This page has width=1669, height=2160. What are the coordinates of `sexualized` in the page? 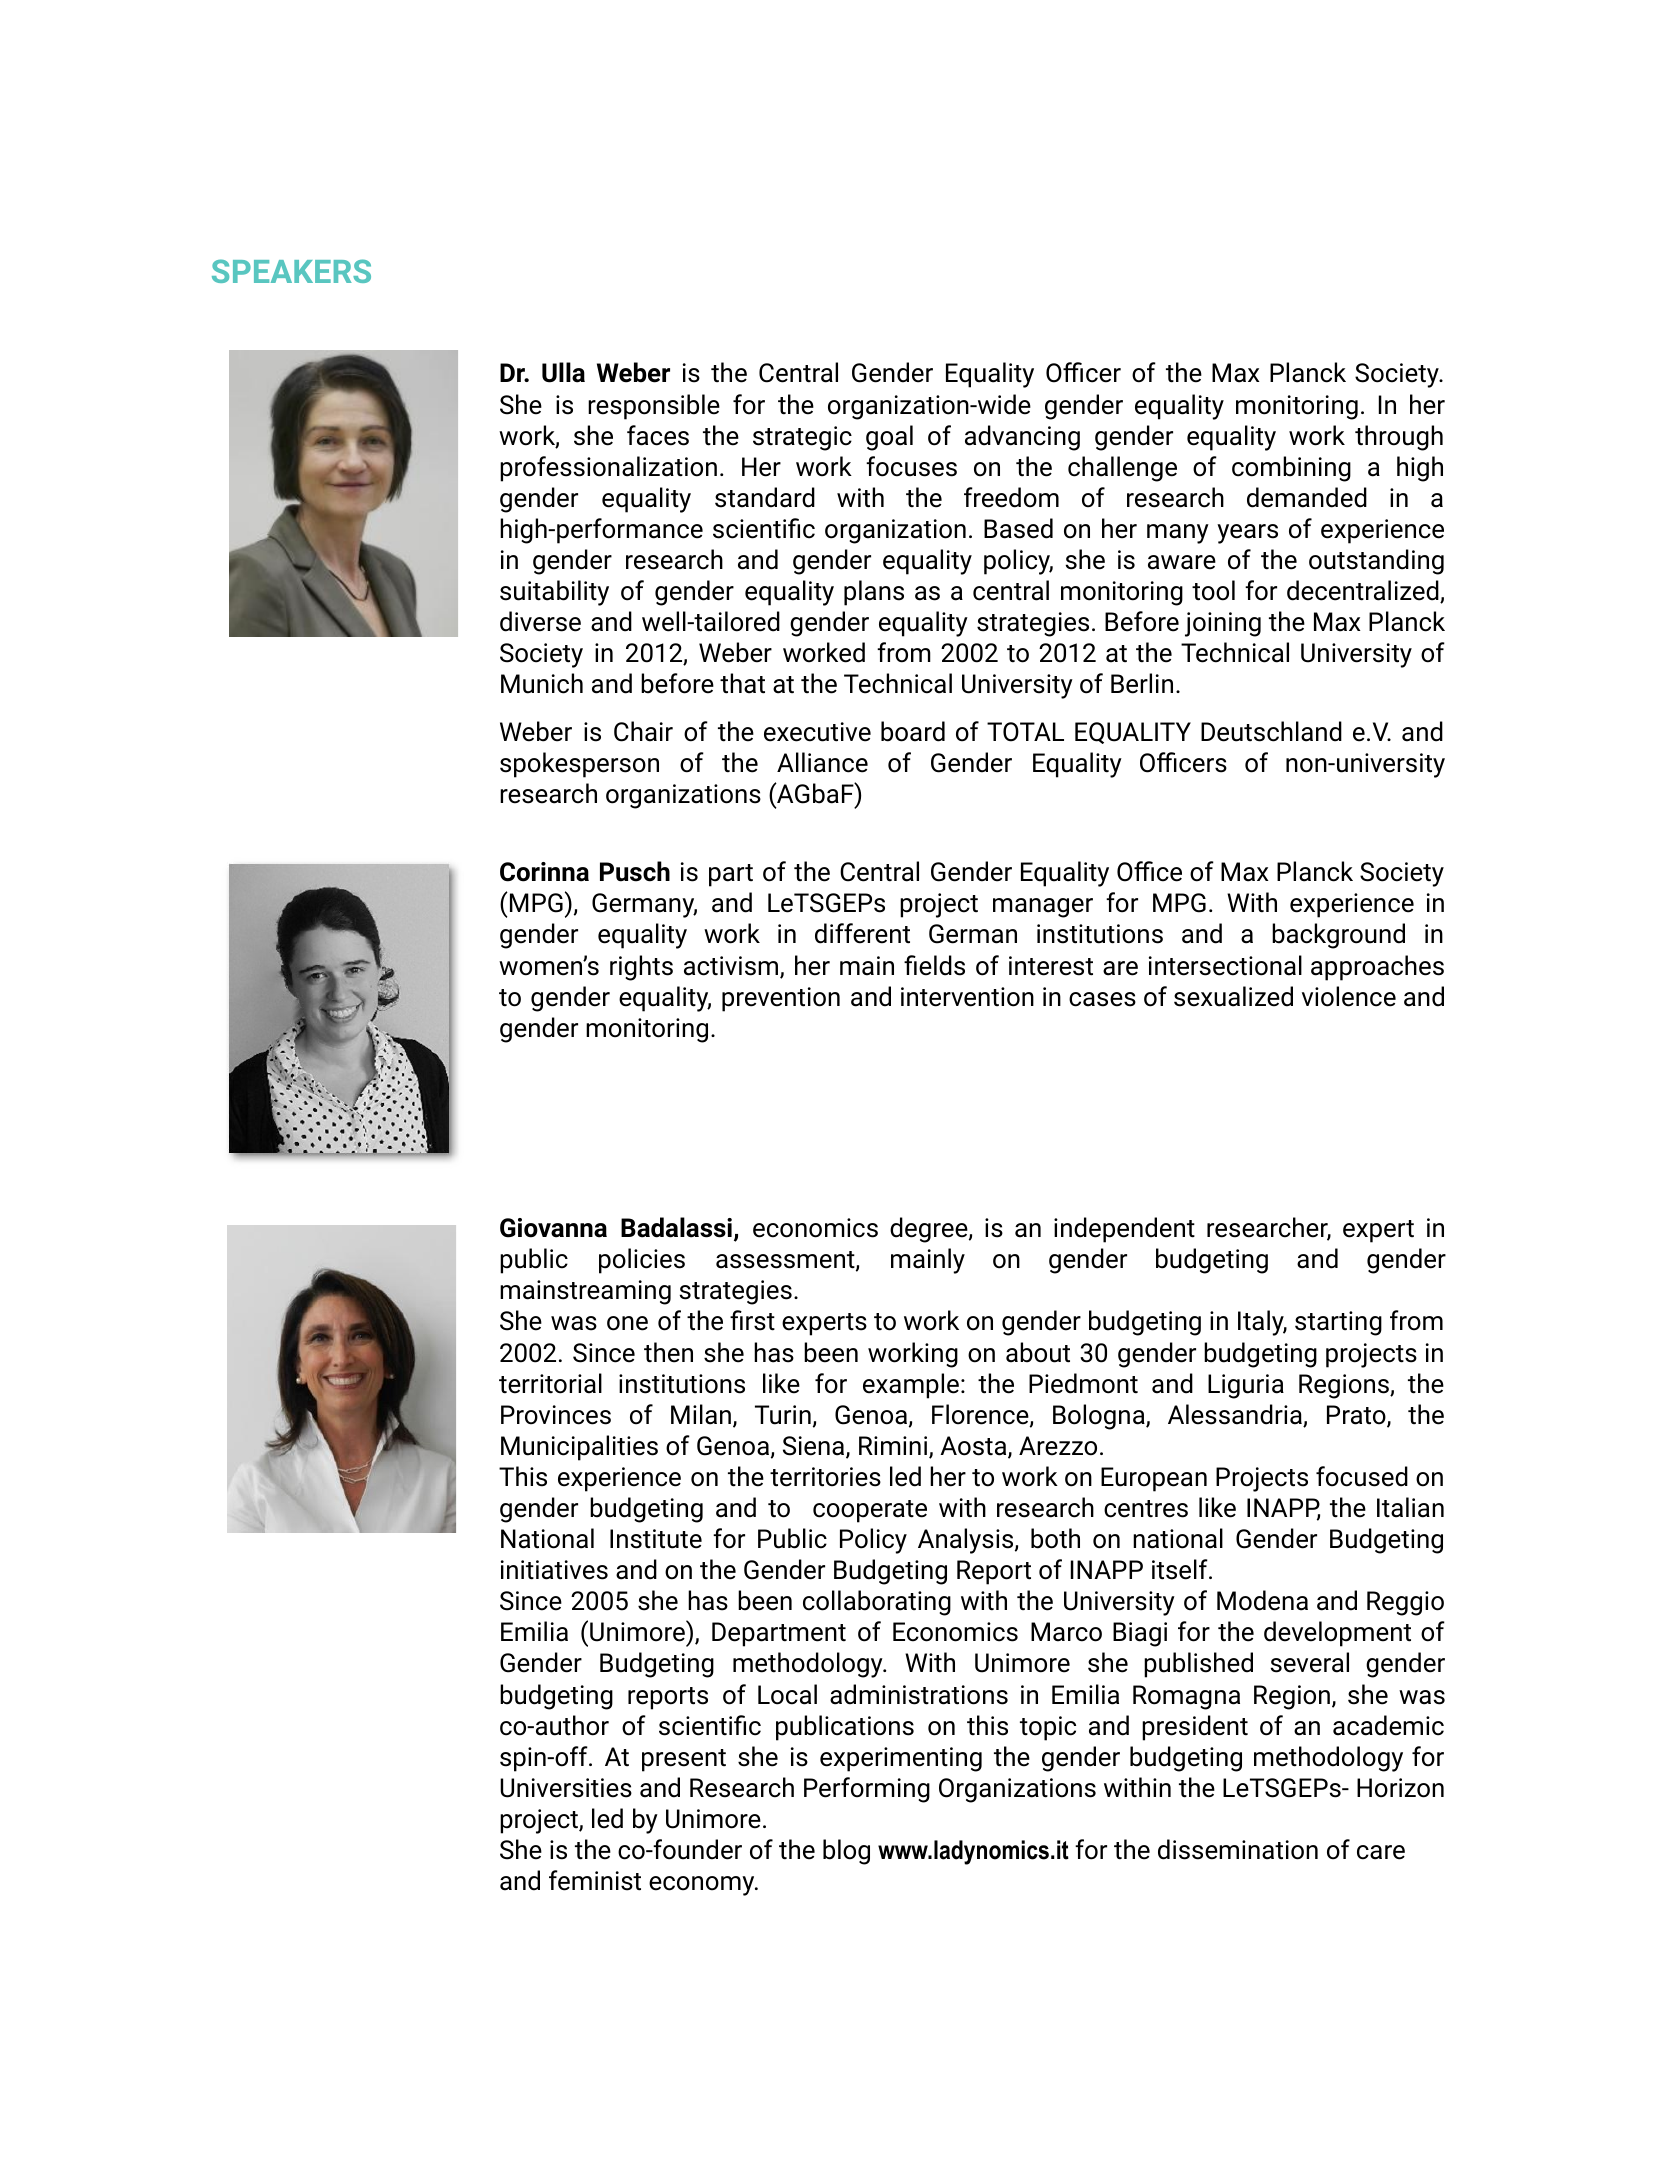 It's located at (1233, 996).
